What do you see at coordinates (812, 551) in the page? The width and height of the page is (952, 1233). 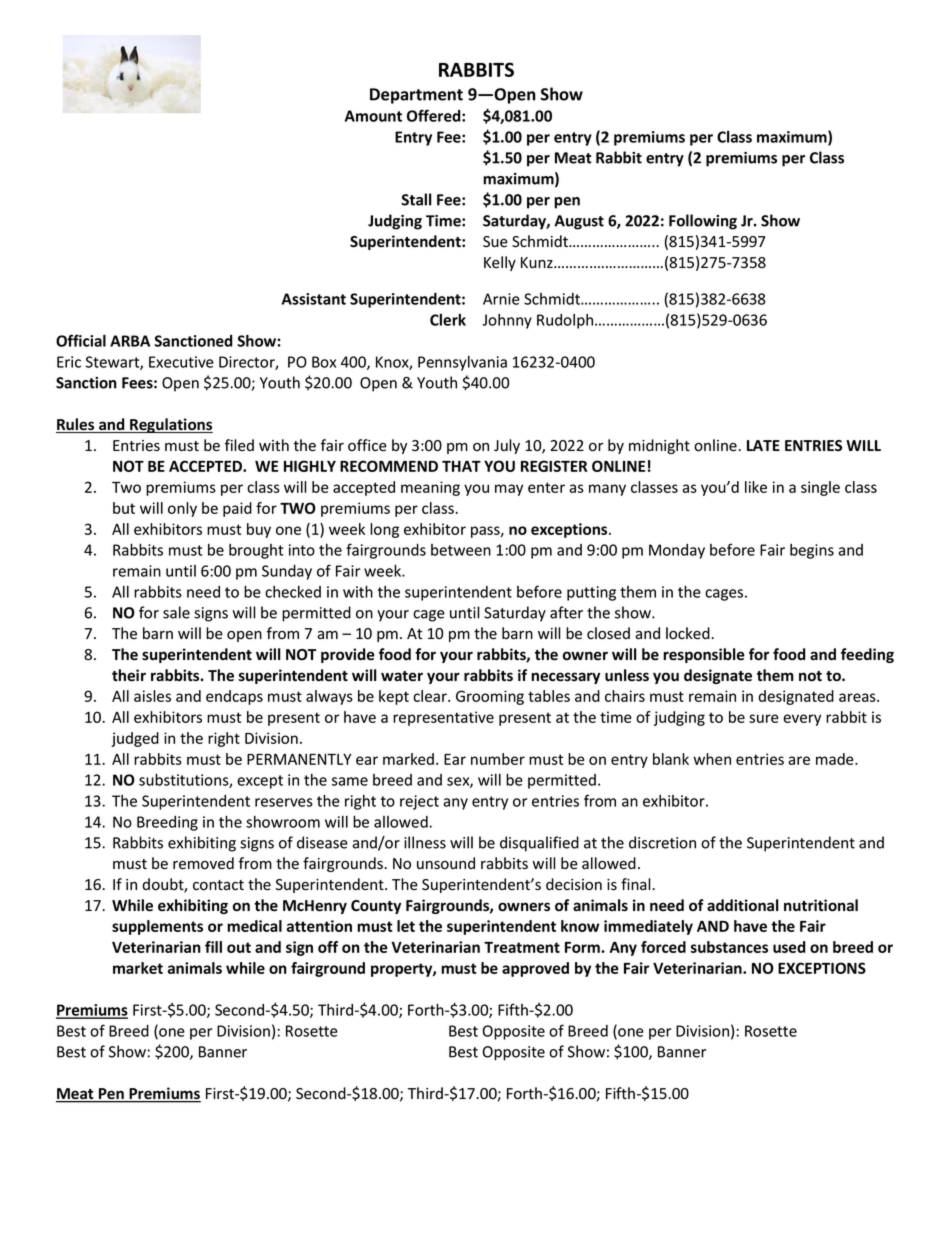 I see `begins` at bounding box center [812, 551].
